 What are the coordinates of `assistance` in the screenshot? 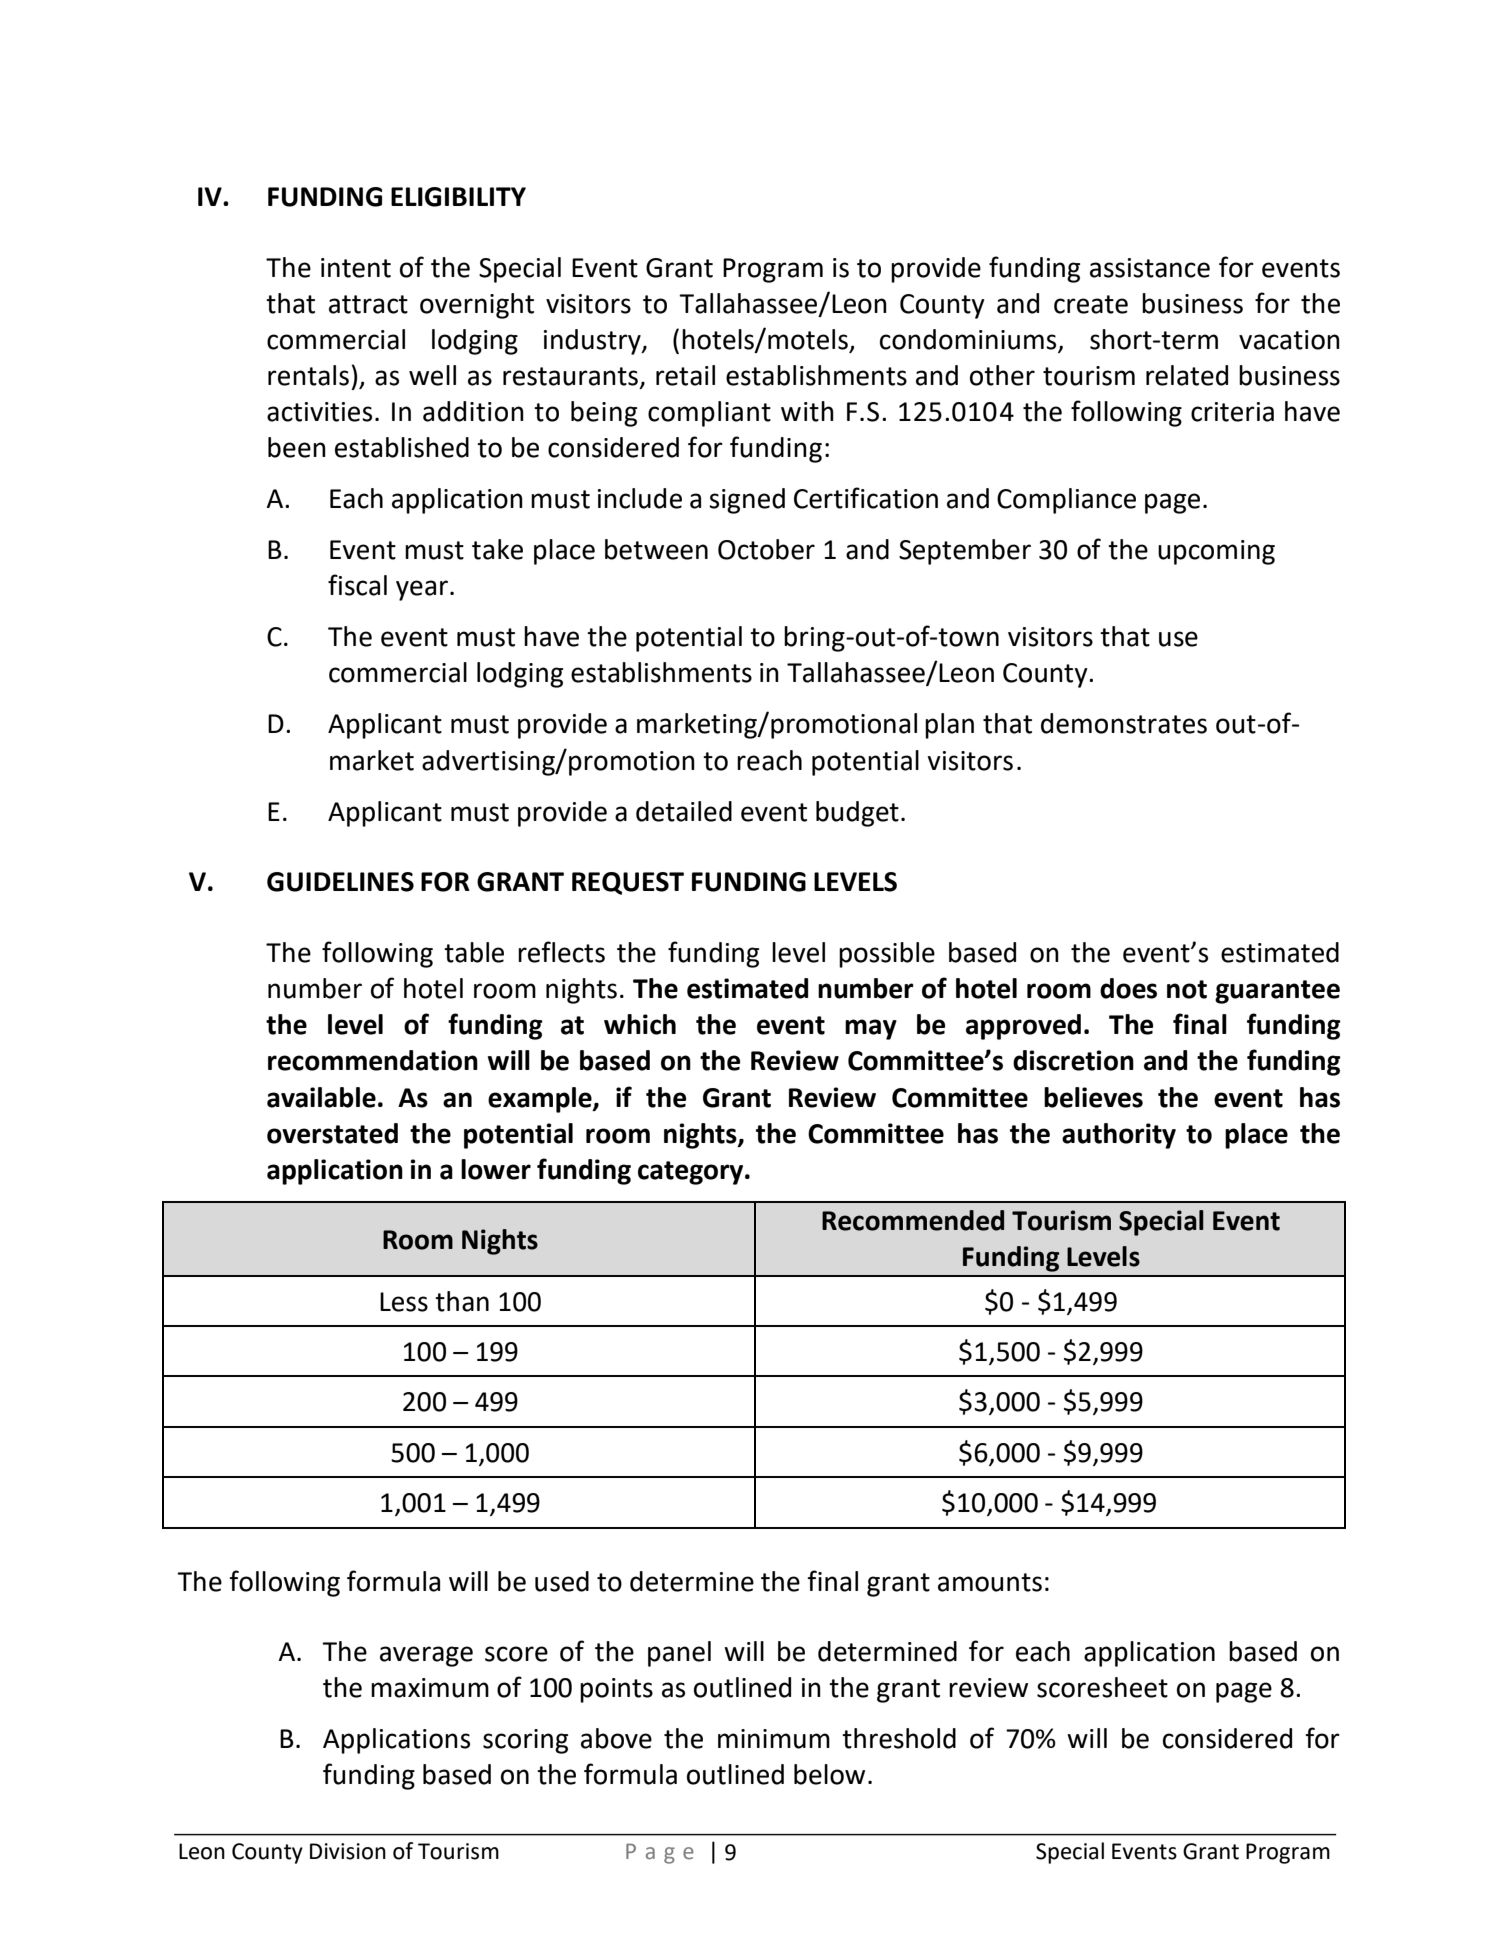 It's located at (1150, 268).
